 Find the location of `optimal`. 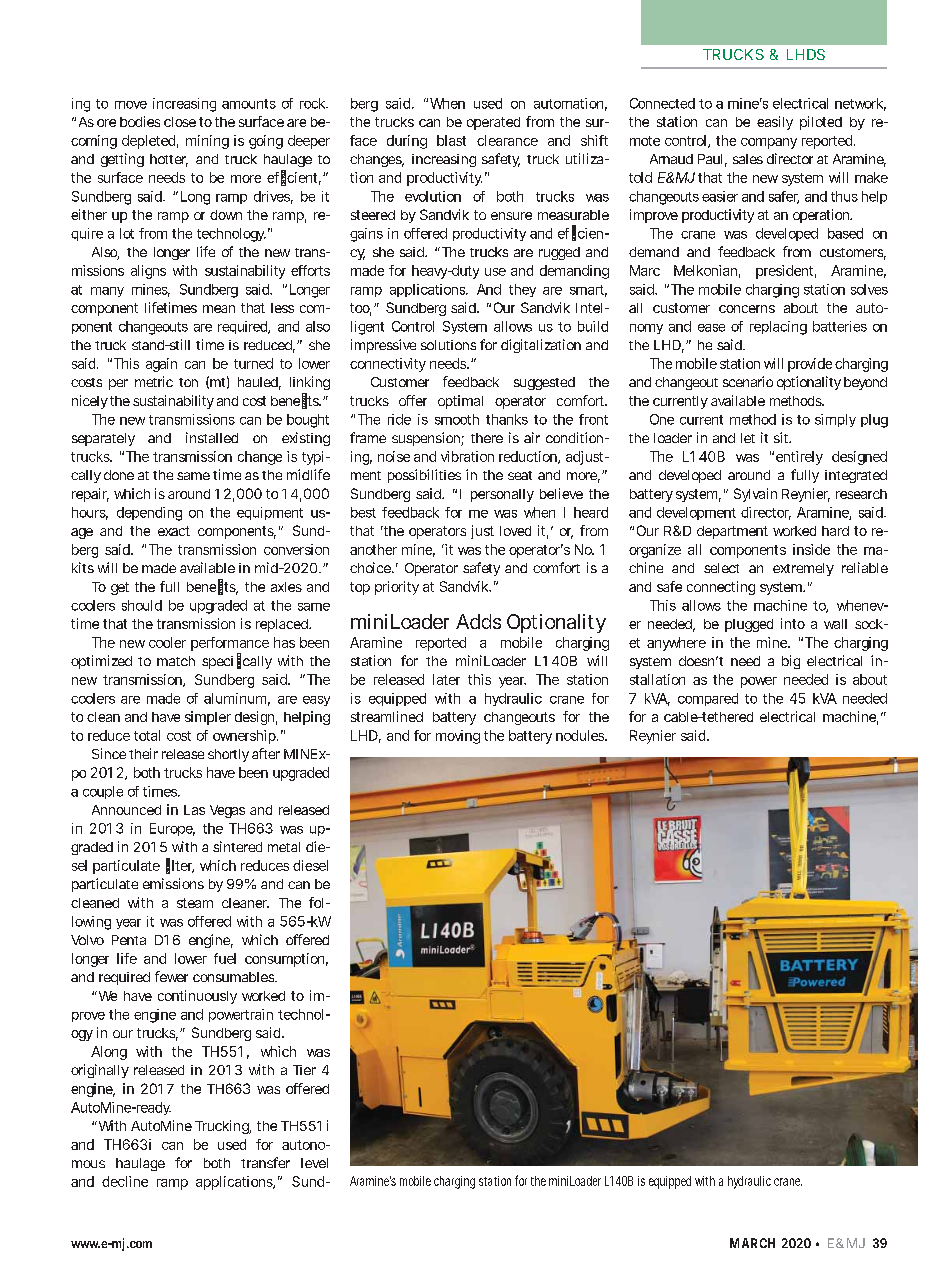

optimal is located at coordinates (460, 402).
